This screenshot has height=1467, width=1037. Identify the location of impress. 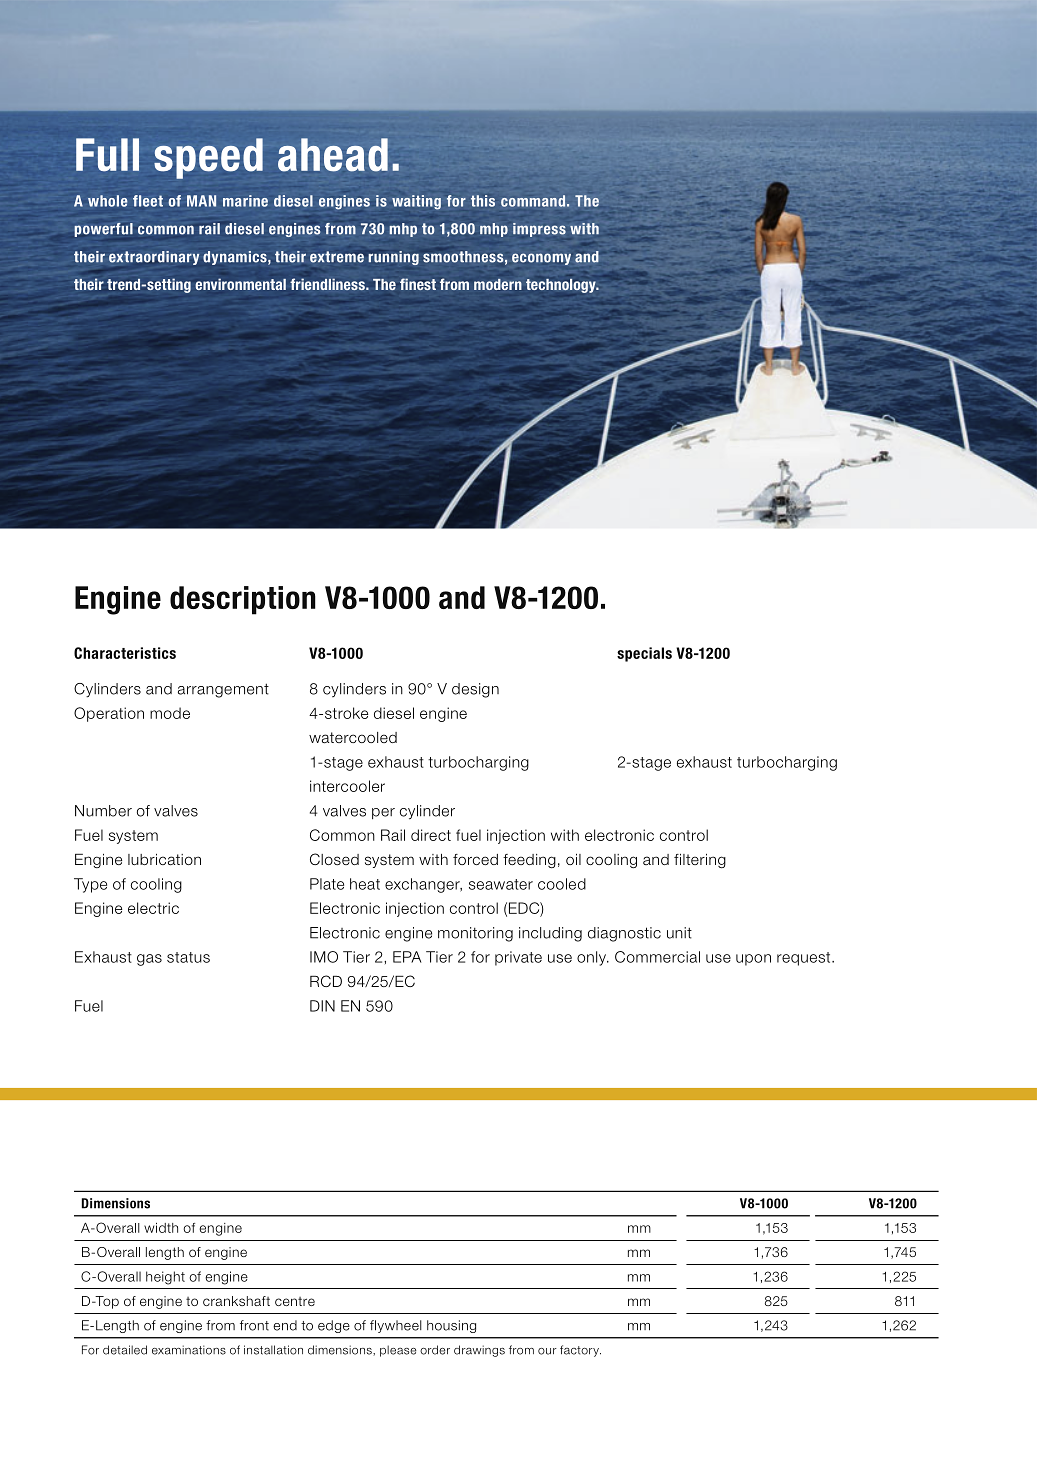
(539, 230).
